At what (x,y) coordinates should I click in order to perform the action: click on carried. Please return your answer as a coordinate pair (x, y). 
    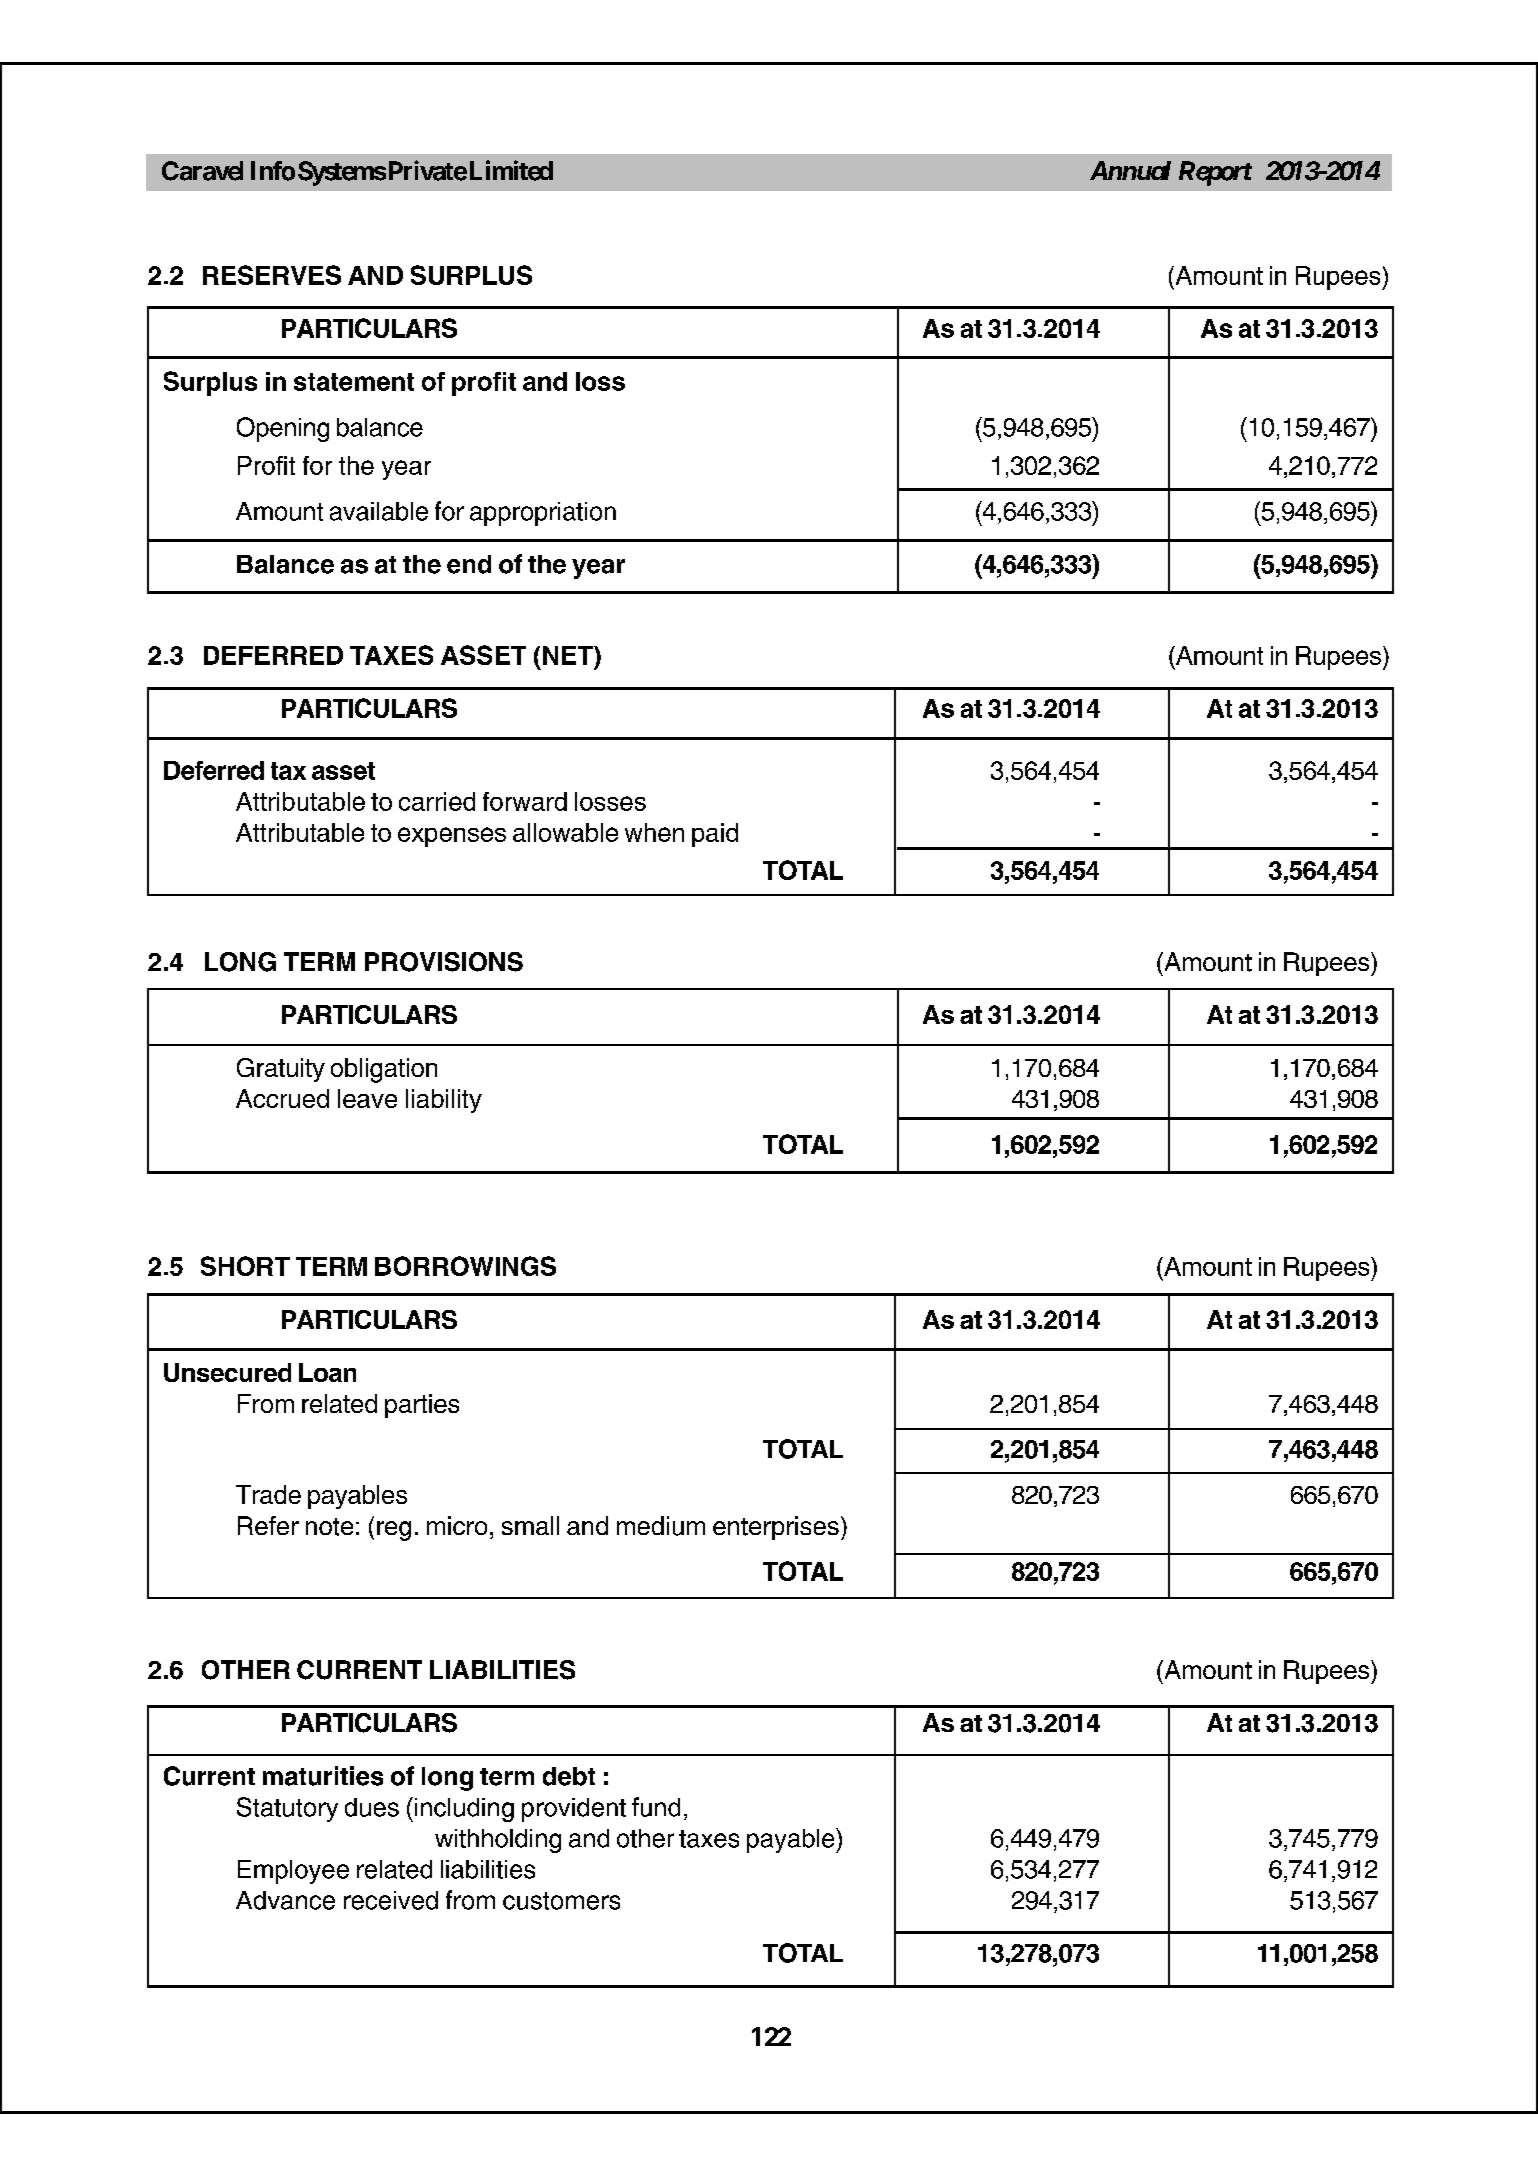
    Looking at the image, I should click on (437, 801).
